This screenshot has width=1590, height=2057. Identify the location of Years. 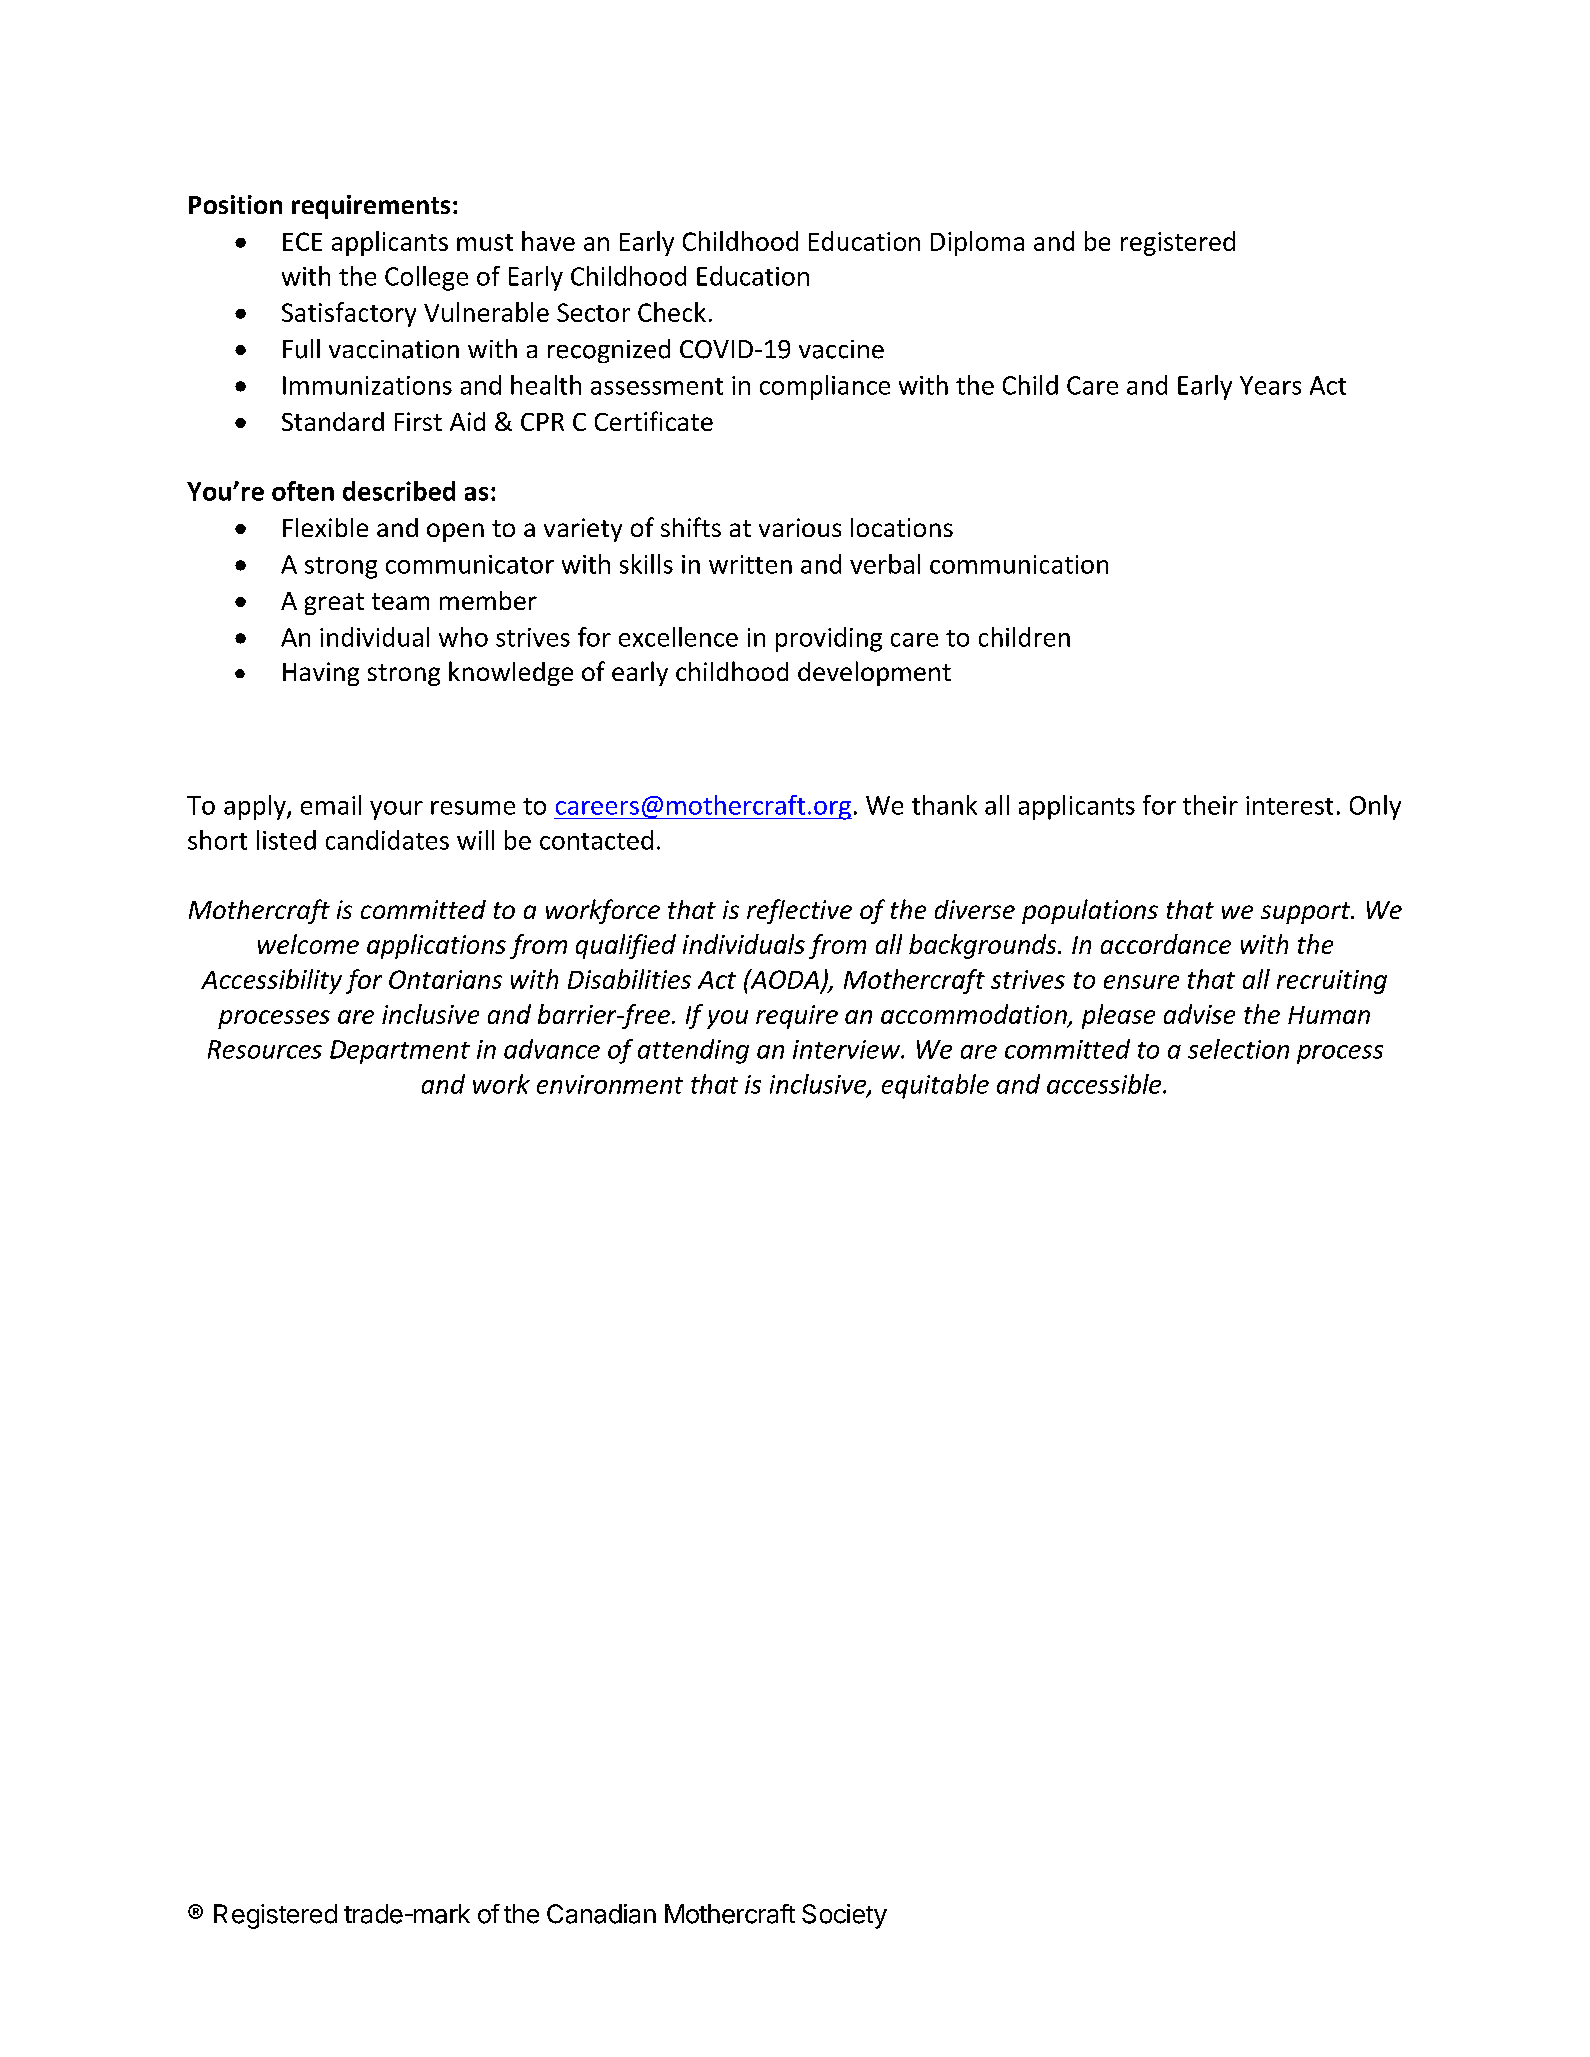
(1270, 385).
